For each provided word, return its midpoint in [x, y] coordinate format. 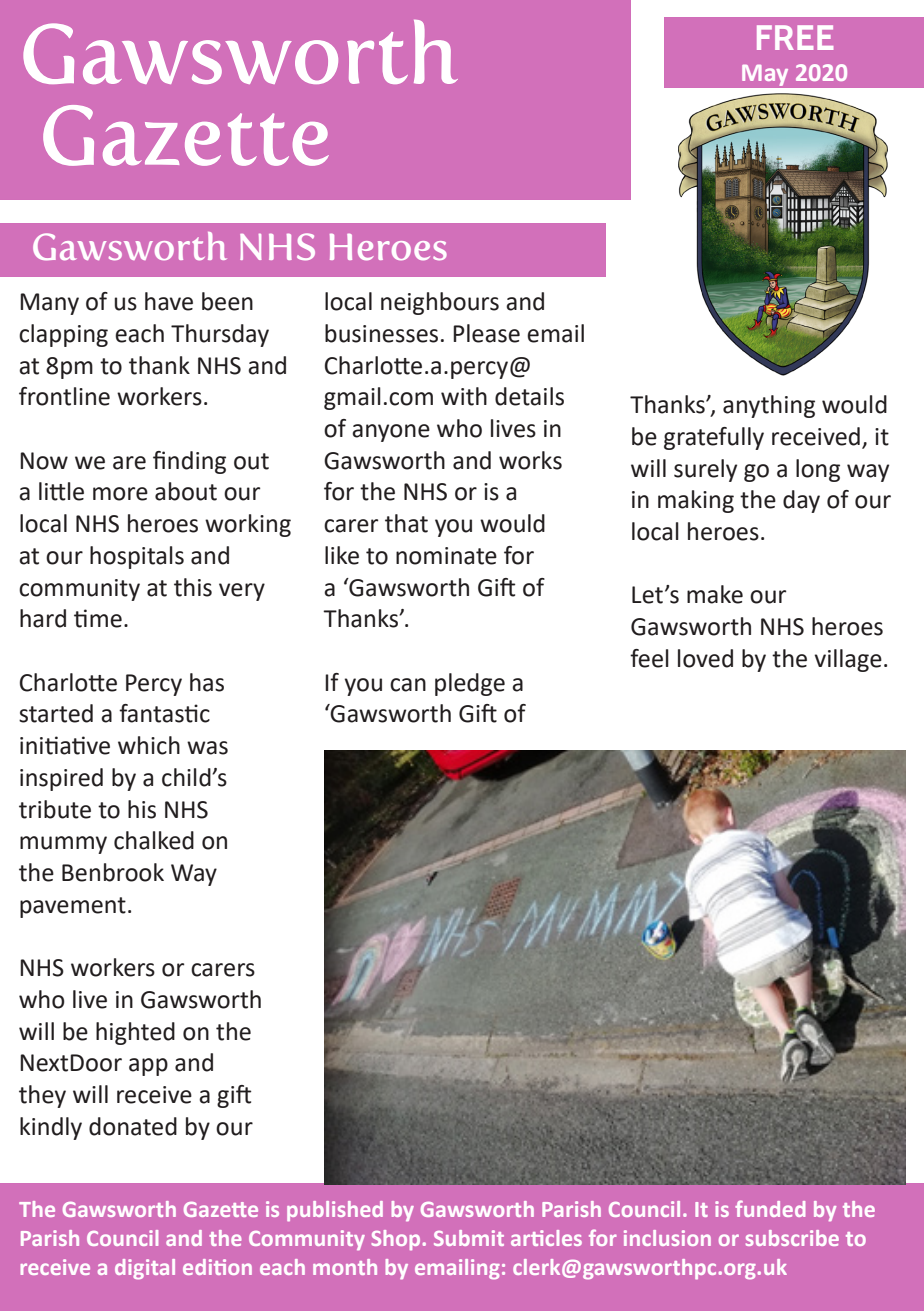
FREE [795, 37]
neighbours [440, 303]
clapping [63, 335]
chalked [154, 840]
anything [769, 406]
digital [145, 1269]
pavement [73, 907]
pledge [470, 684]
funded [770, 1208]
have [169, 301]
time [98, 618]
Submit [469, 1238]
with [464, 396]
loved [705, 658]
